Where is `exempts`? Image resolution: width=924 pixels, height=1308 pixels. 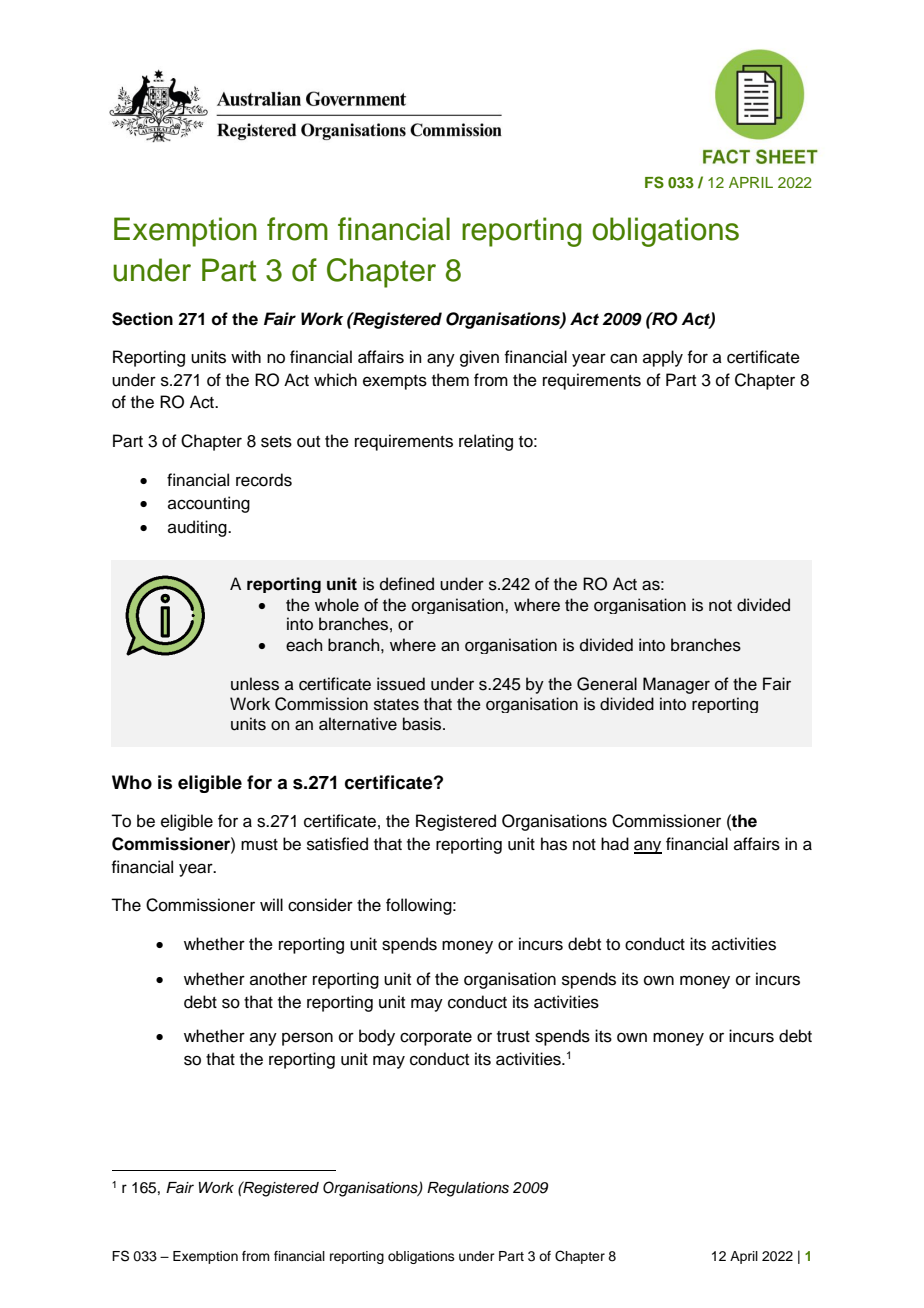 exempts is located at coordinates (395, 382).
